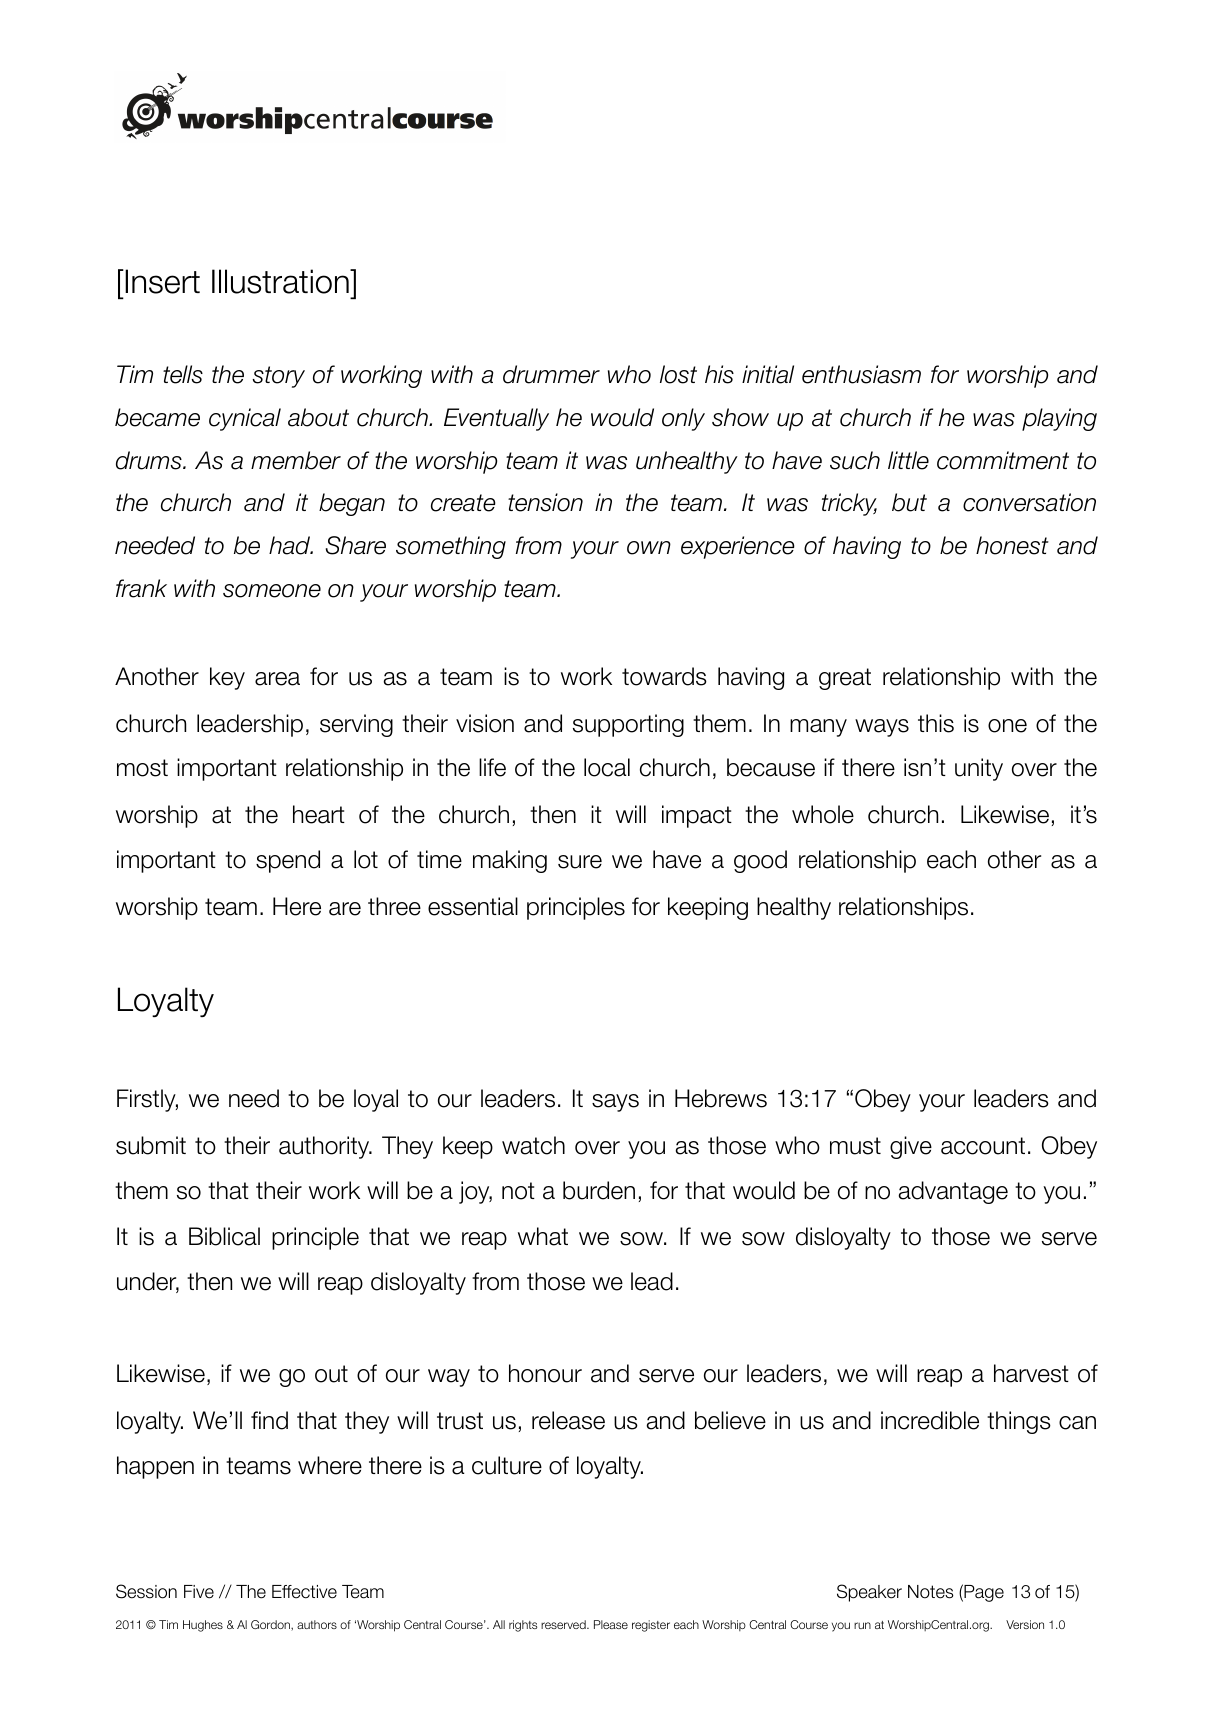 The image size is (1213, 1717). What do you see at coordinates (281, 281) in the page?
I see `Illustration` at bounding box center [281, 281].
